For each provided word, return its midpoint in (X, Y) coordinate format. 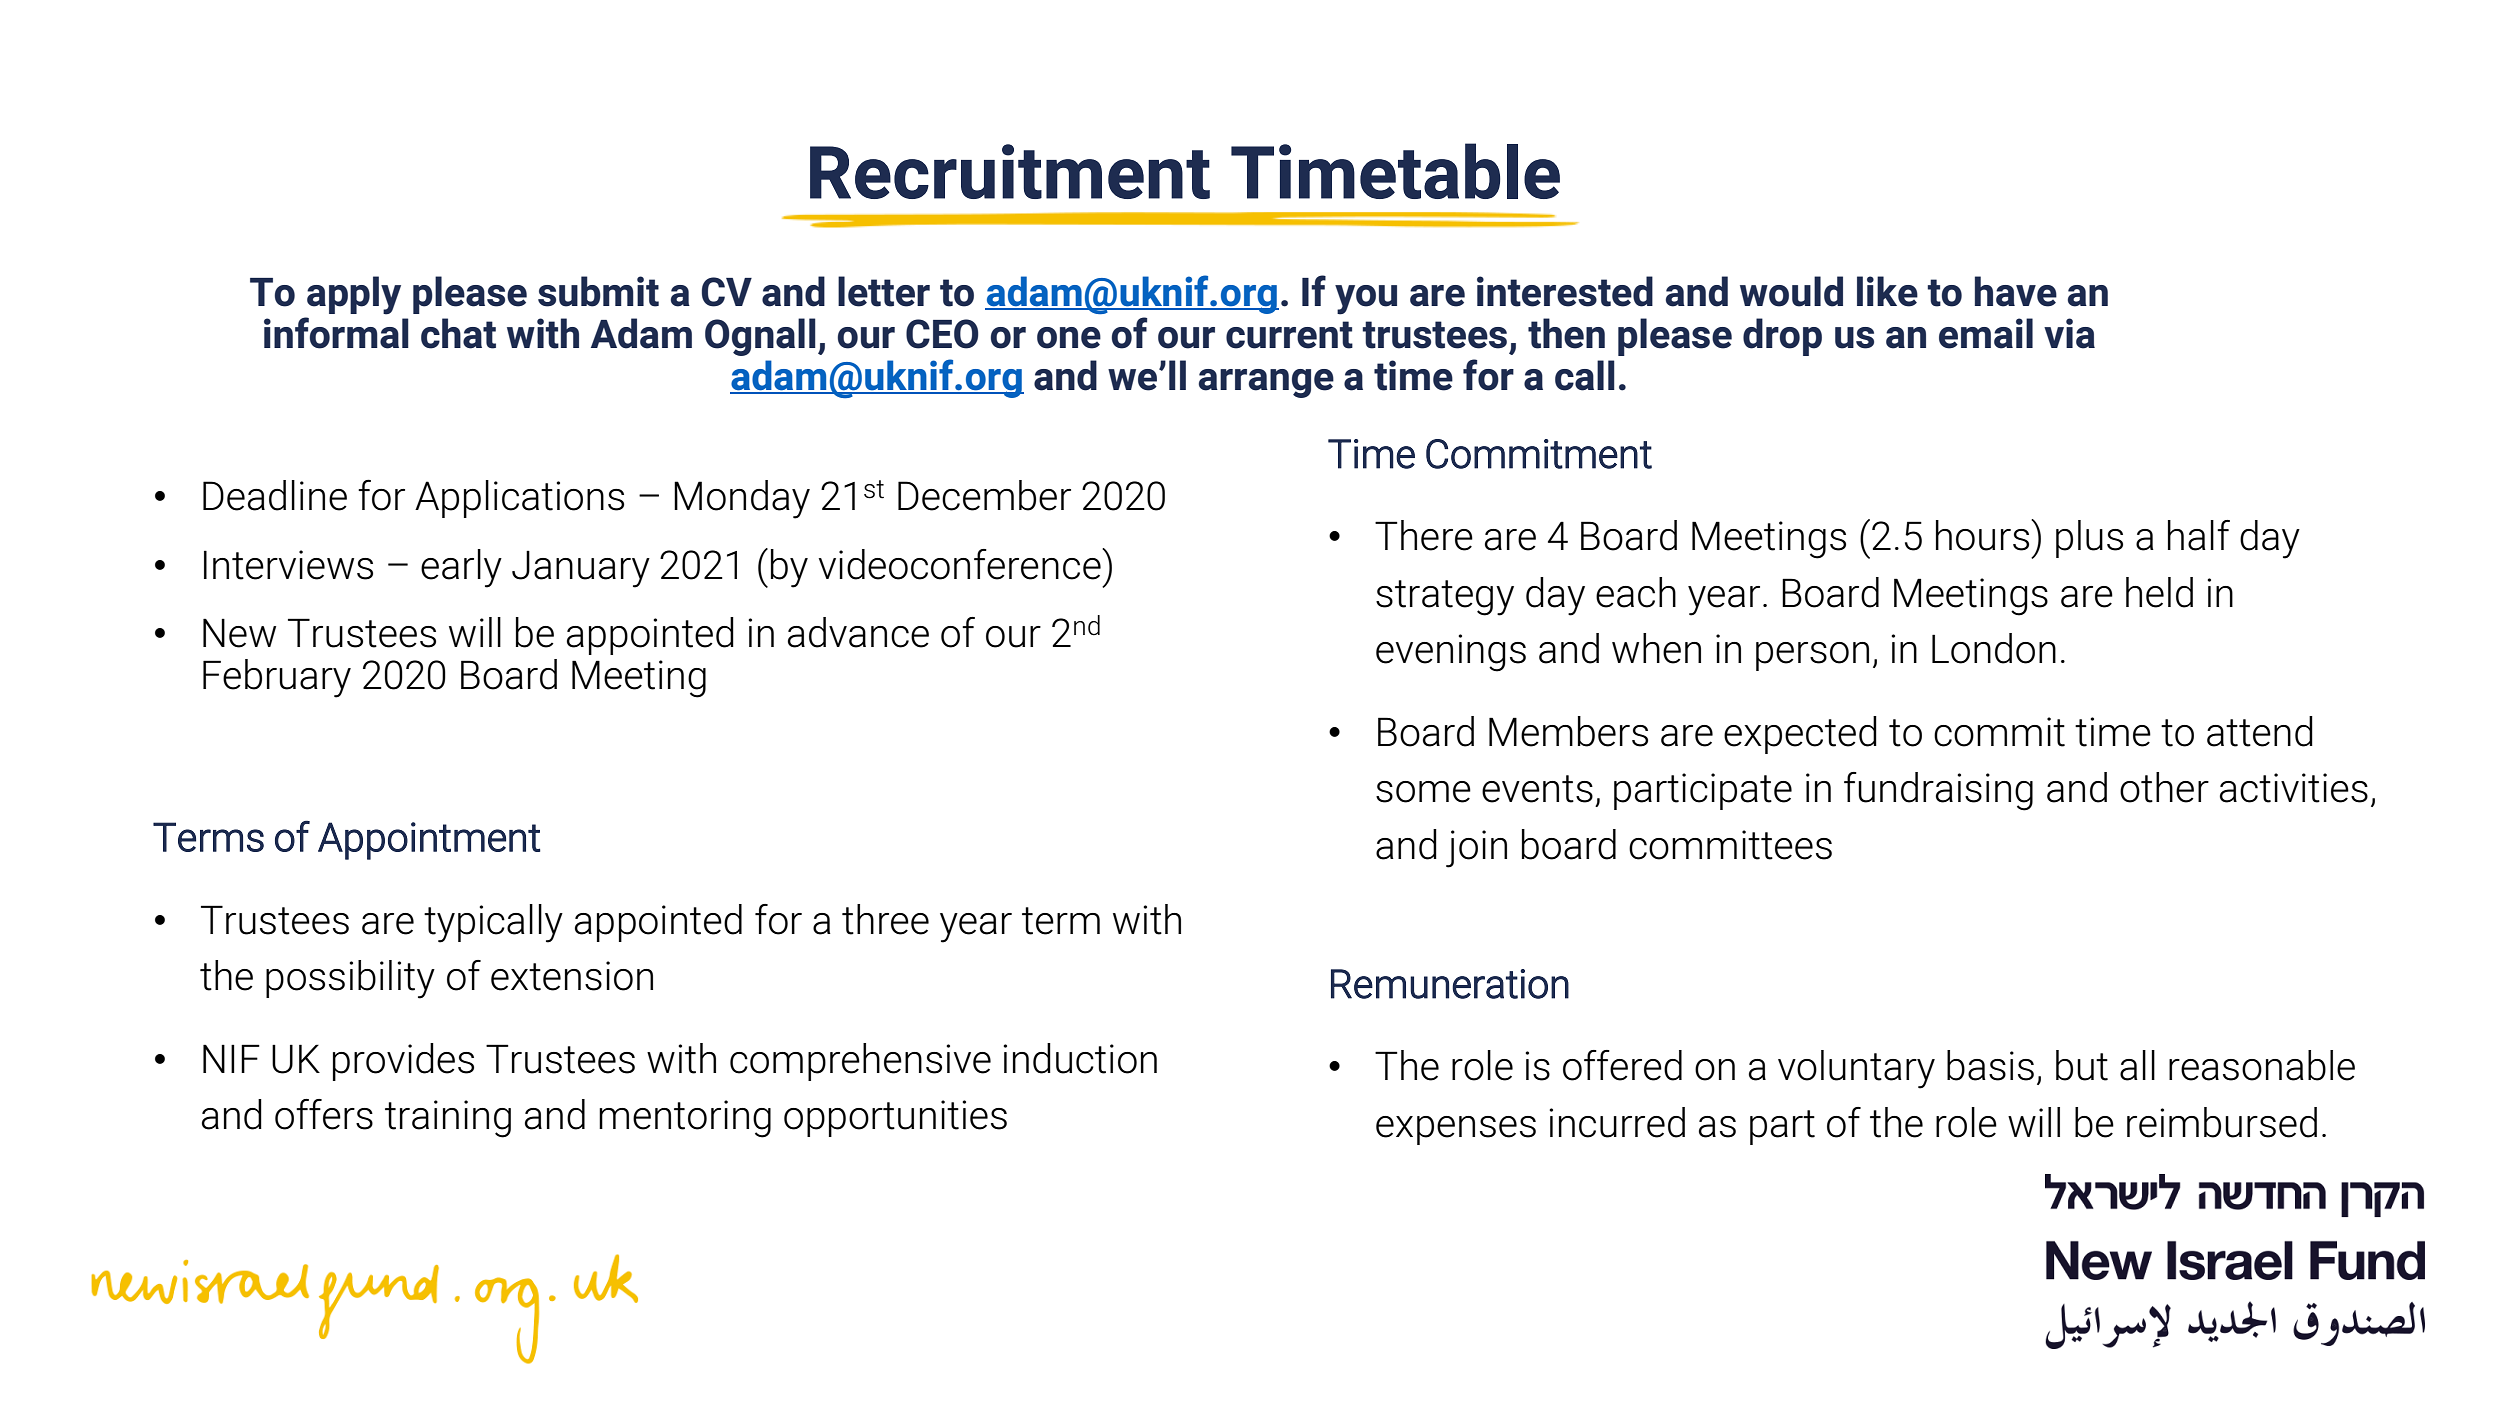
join (1476, 849)
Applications (519, 499)
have (2016, 291)
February (277, 678)
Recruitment (1010, 171)
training (448, 1119)
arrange (1266, 383)
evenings (1451, 653)
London (1994, 648)
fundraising (1938, 791)
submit (598, 291)
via (2069, 333)
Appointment (429, 841)
